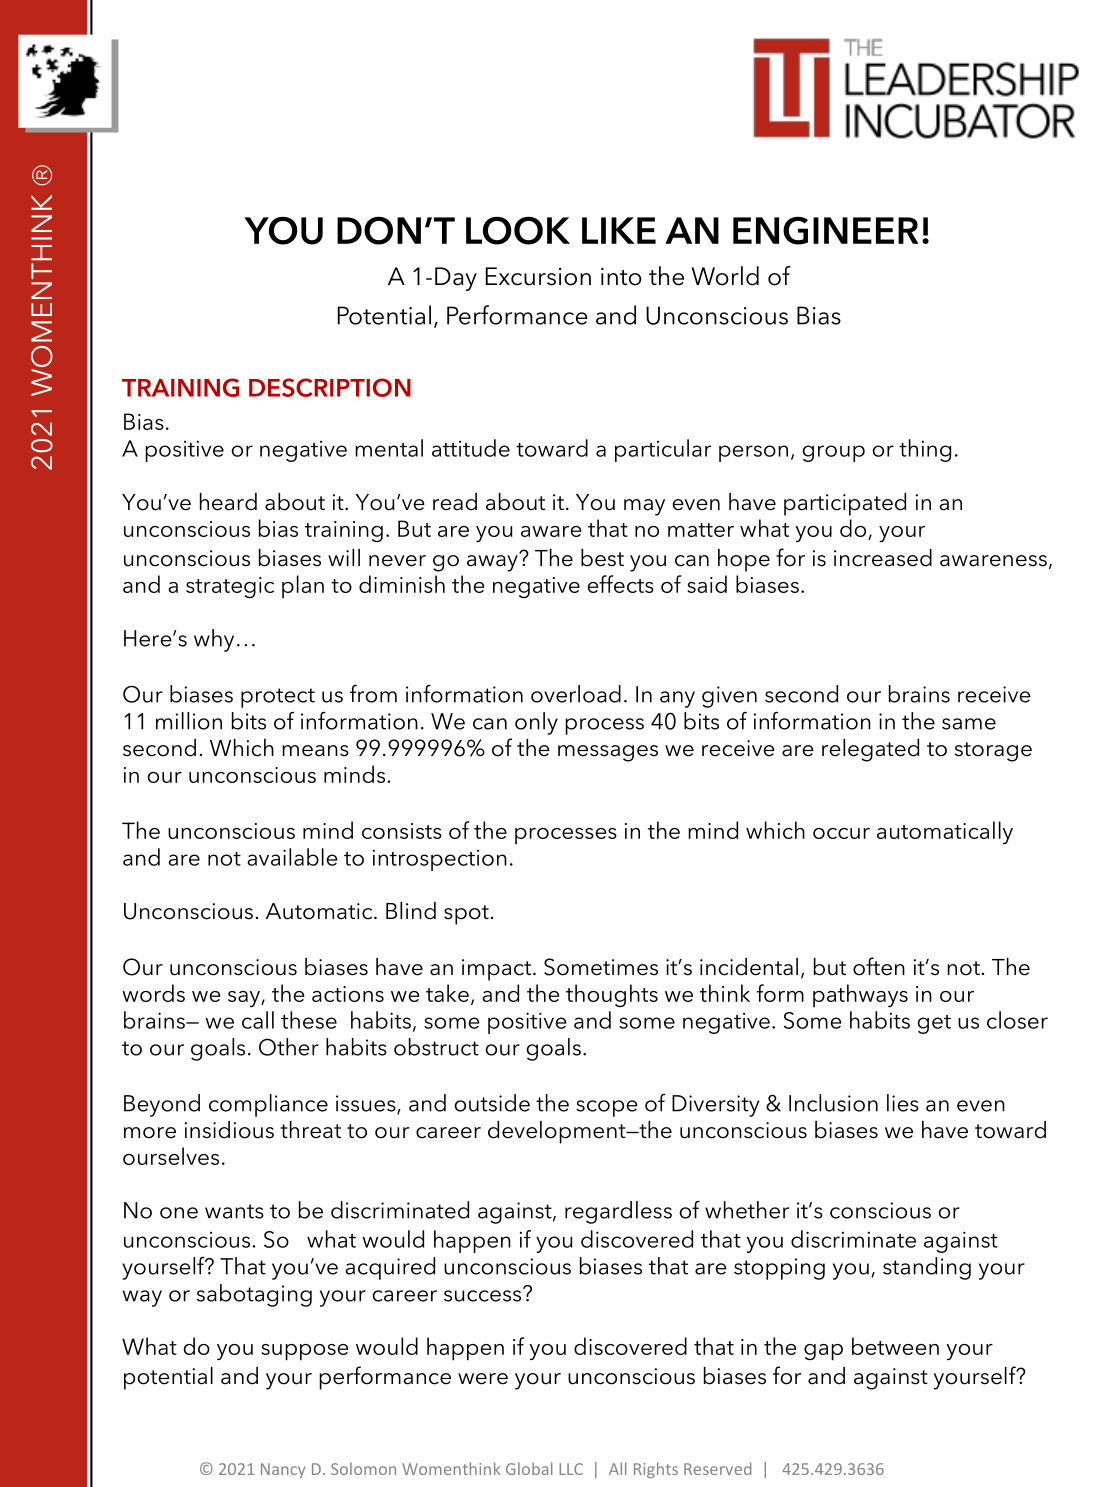  I want to click on DESCRIPTION, so click(330, 387).
